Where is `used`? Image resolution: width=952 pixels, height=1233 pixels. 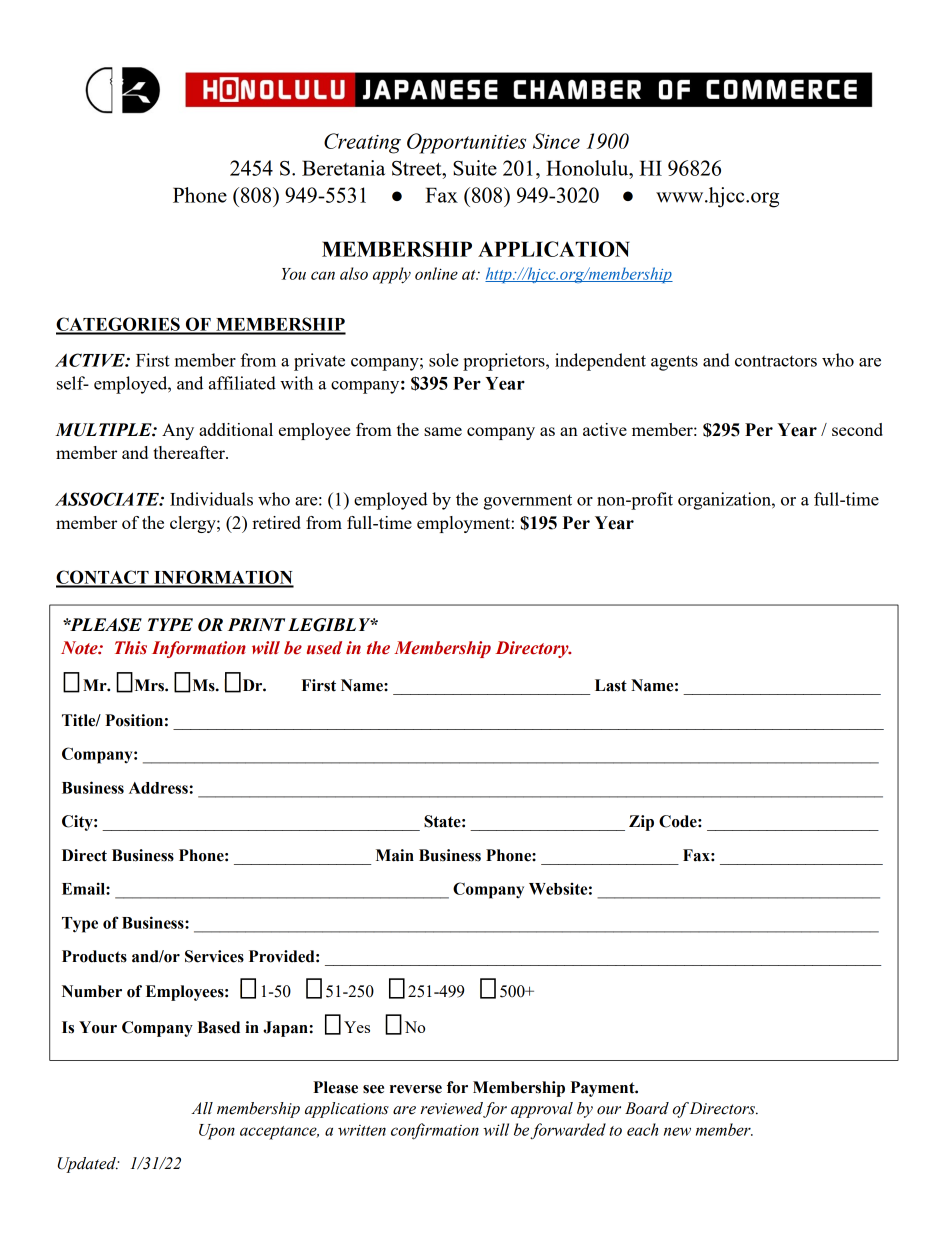
used is located at coordinates (324, 648).
